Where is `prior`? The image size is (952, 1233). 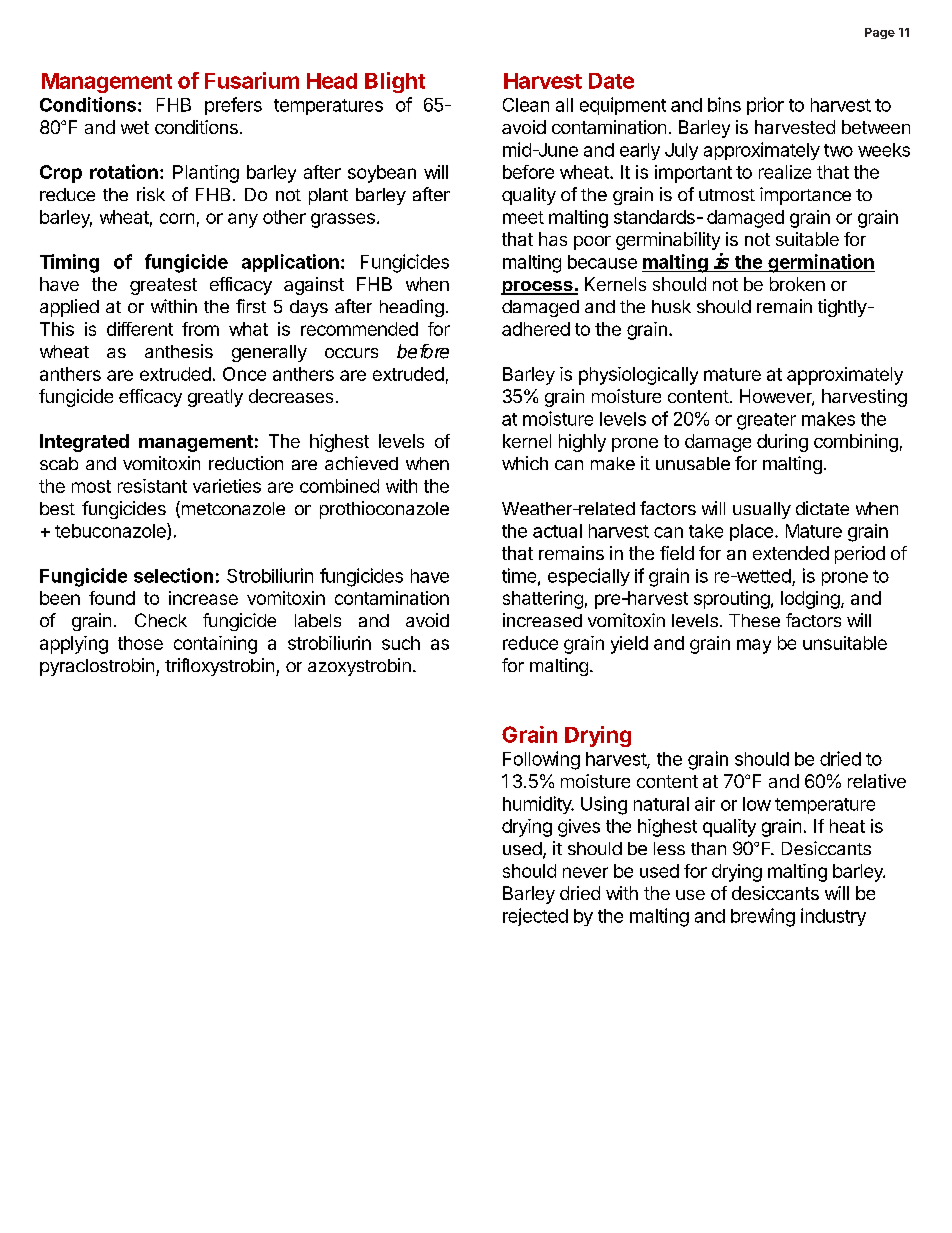 prior is located at coordinates (765, 106).
